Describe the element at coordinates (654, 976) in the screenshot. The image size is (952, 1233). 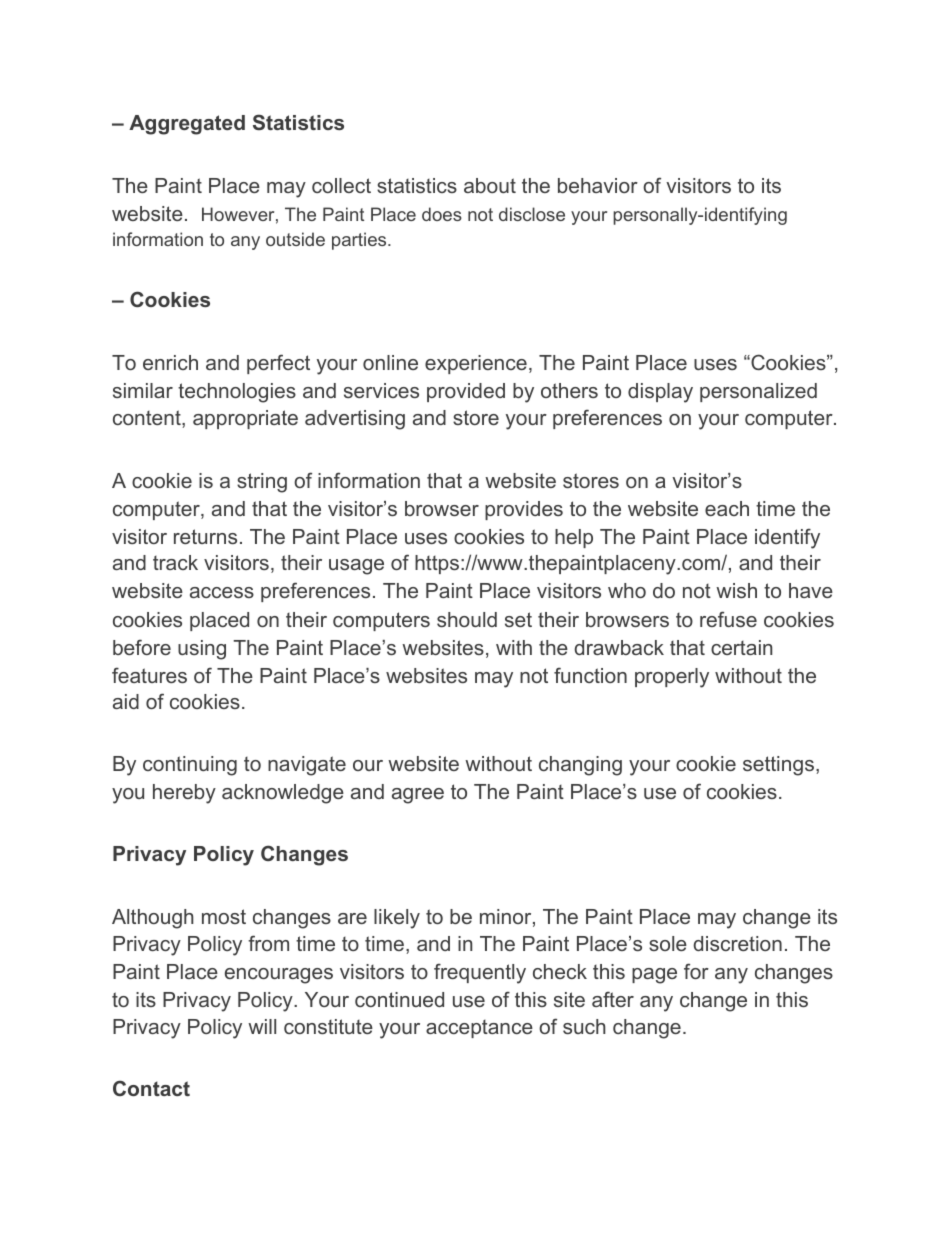
I see `page` at that location.
